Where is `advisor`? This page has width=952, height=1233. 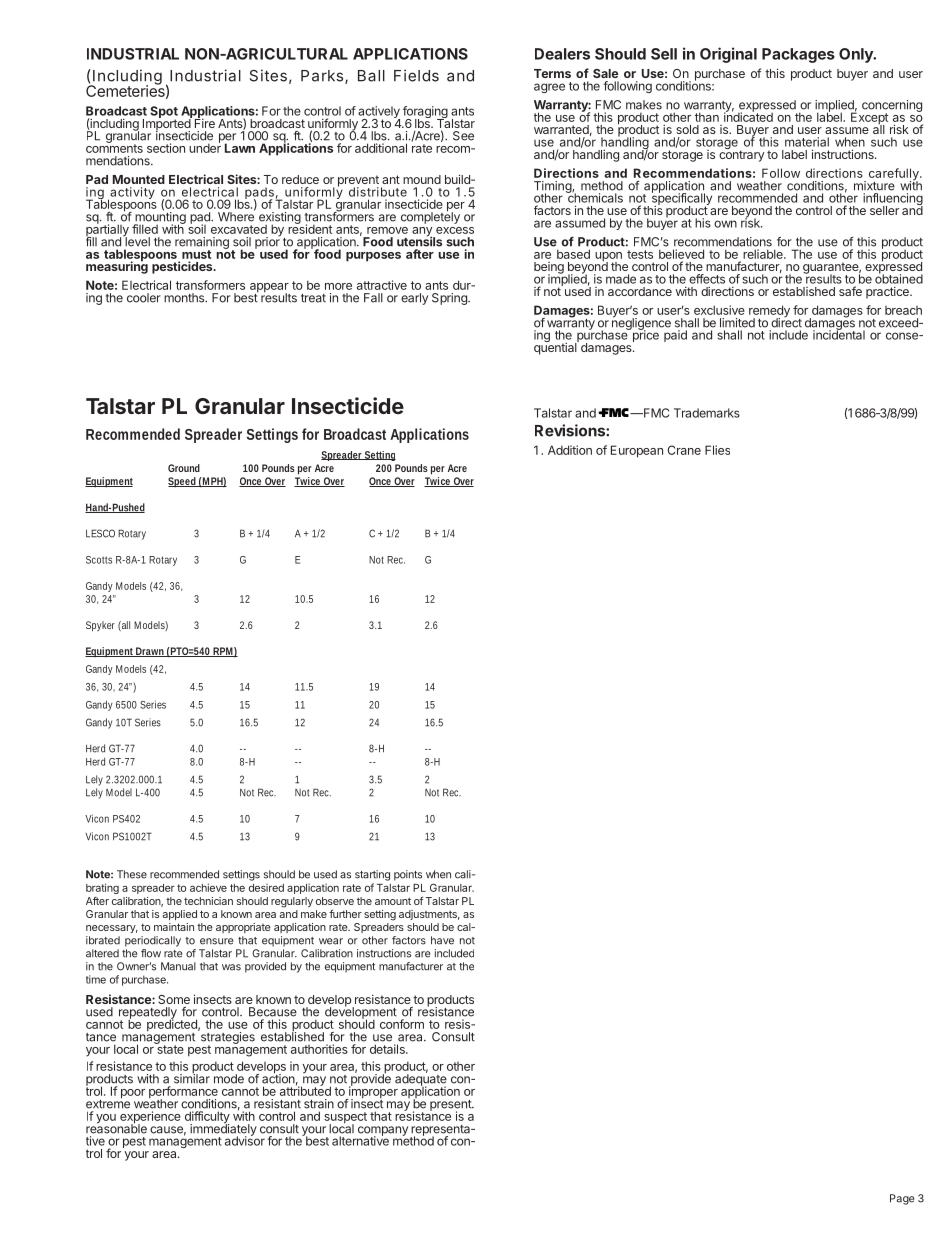 advisor is located at coordinates (245, 1140).
